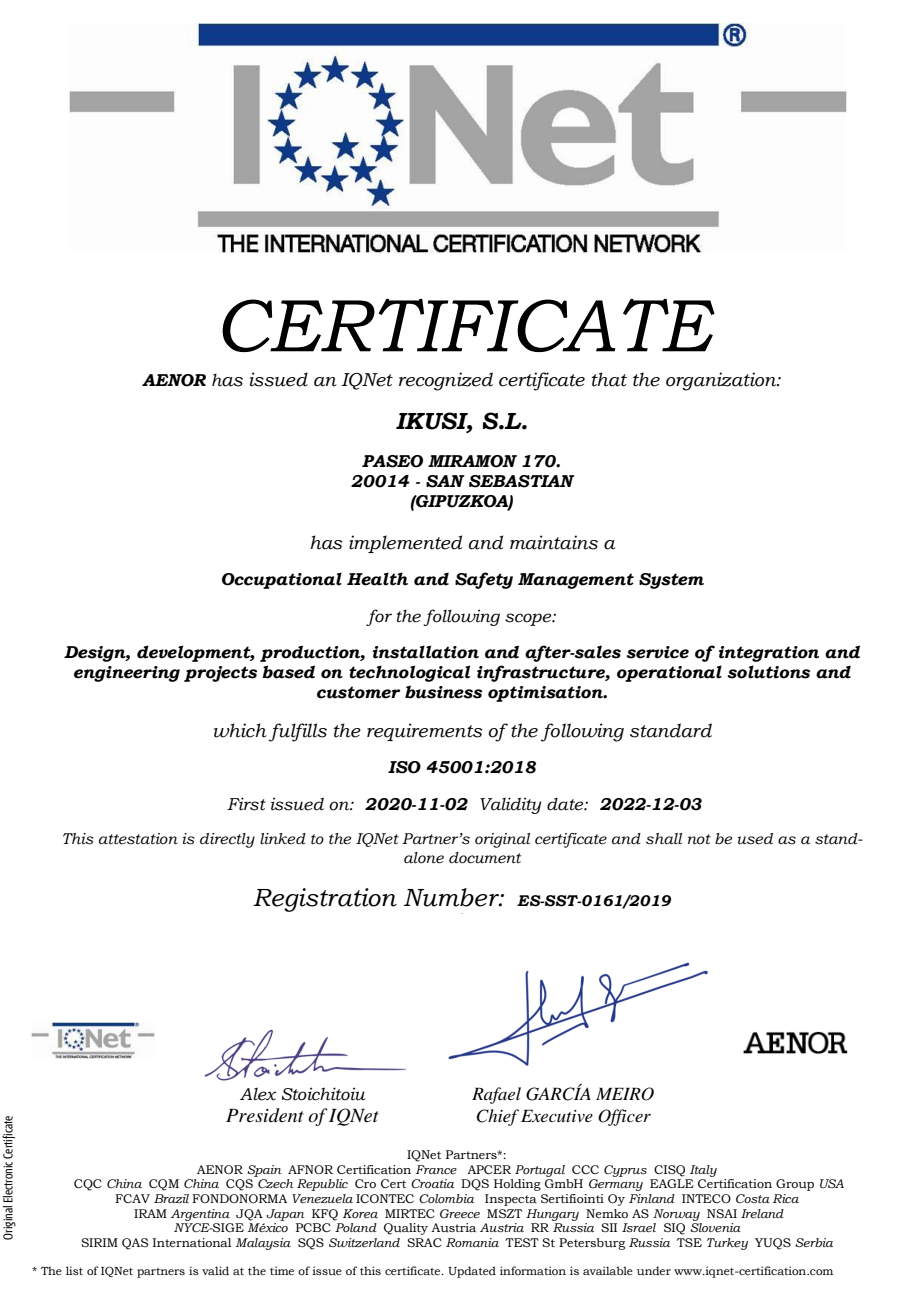 The width and height of the screenshot is (924, 1308). I want to click on Registration, so click(325, 900).
